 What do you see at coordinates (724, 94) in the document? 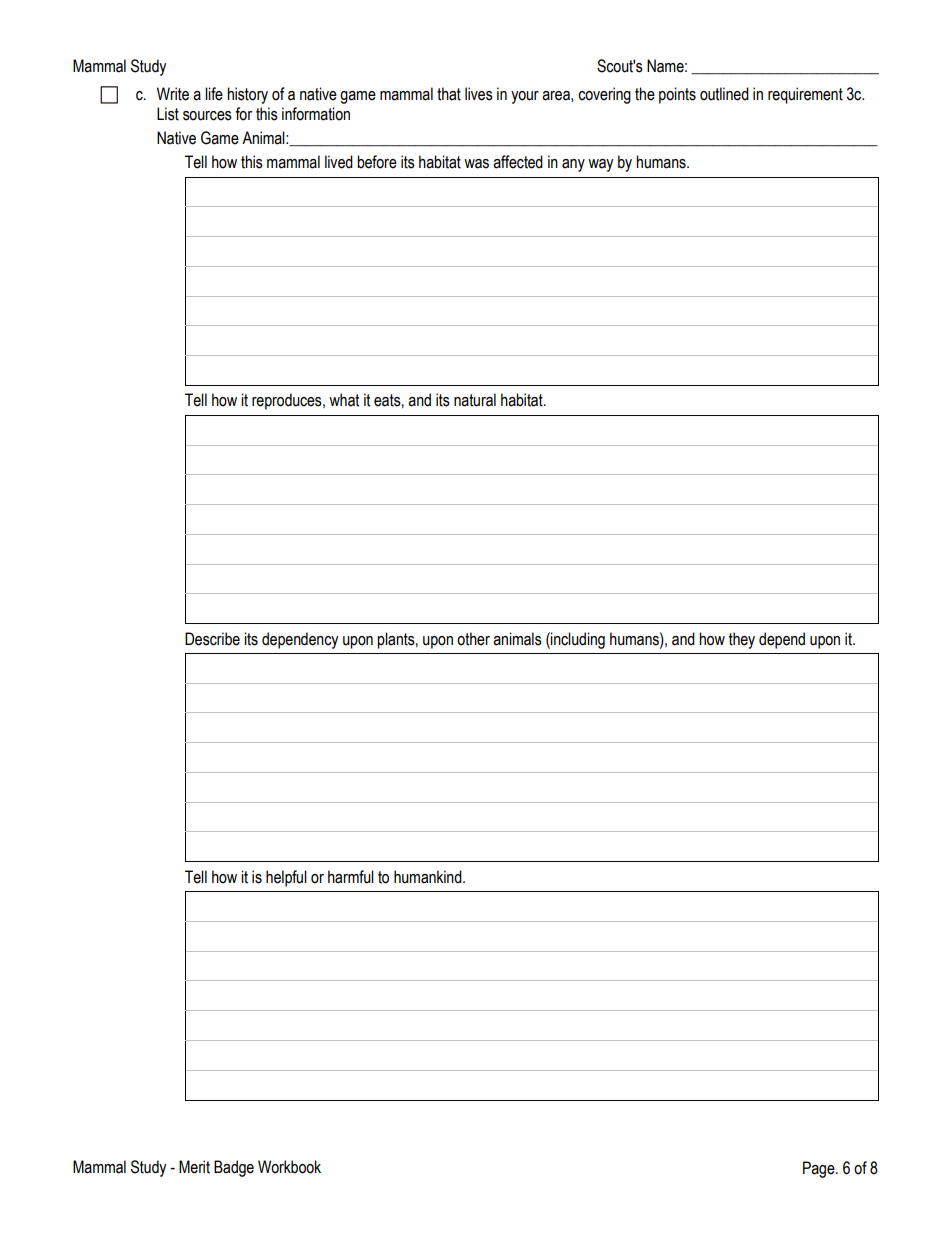
I see `outlined` at bounding box center [724, 94].
